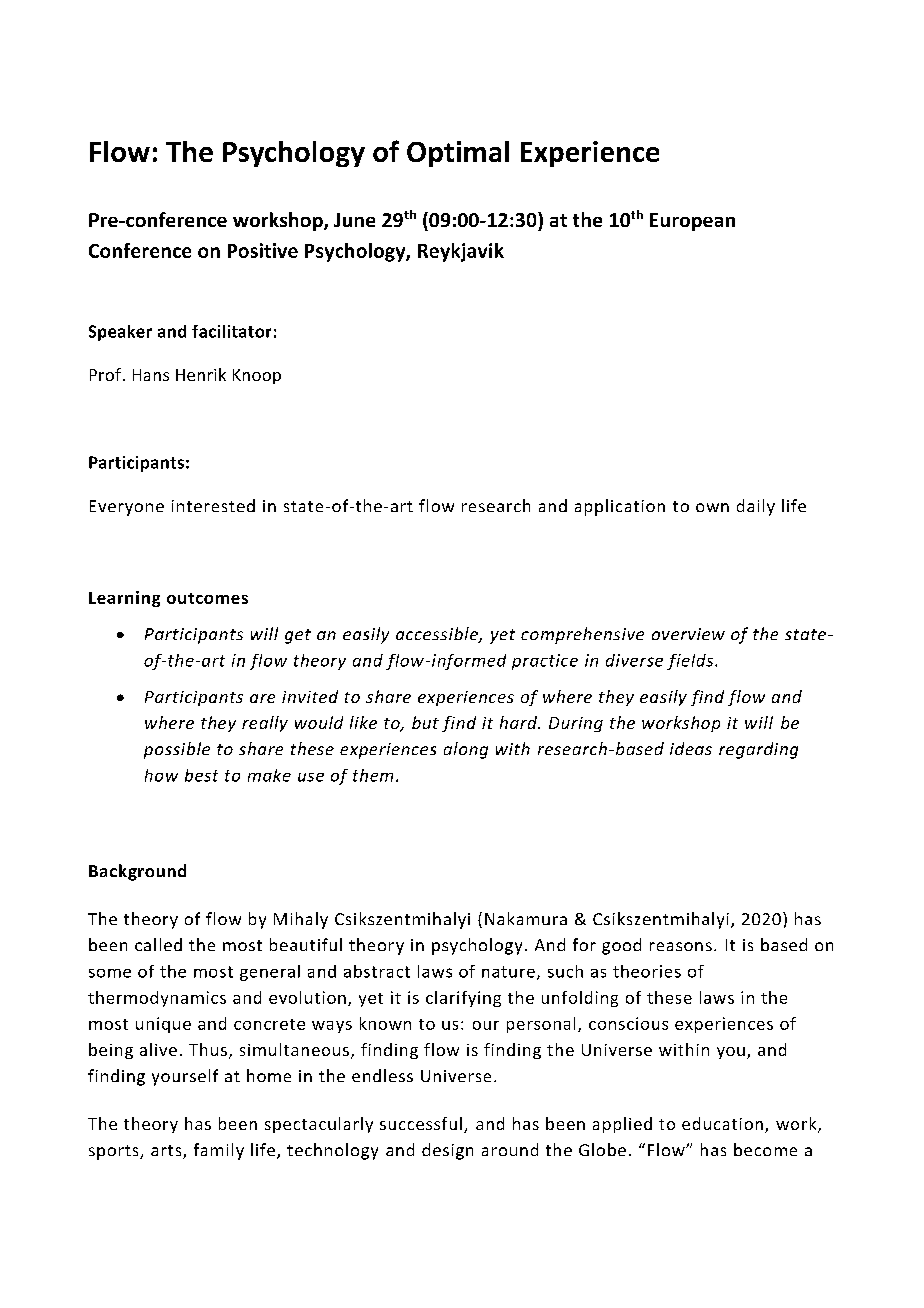 This document has width=924, height=1308. Describe the element at coordinates (167, 1152) in the document. I see `arts` at that location.
